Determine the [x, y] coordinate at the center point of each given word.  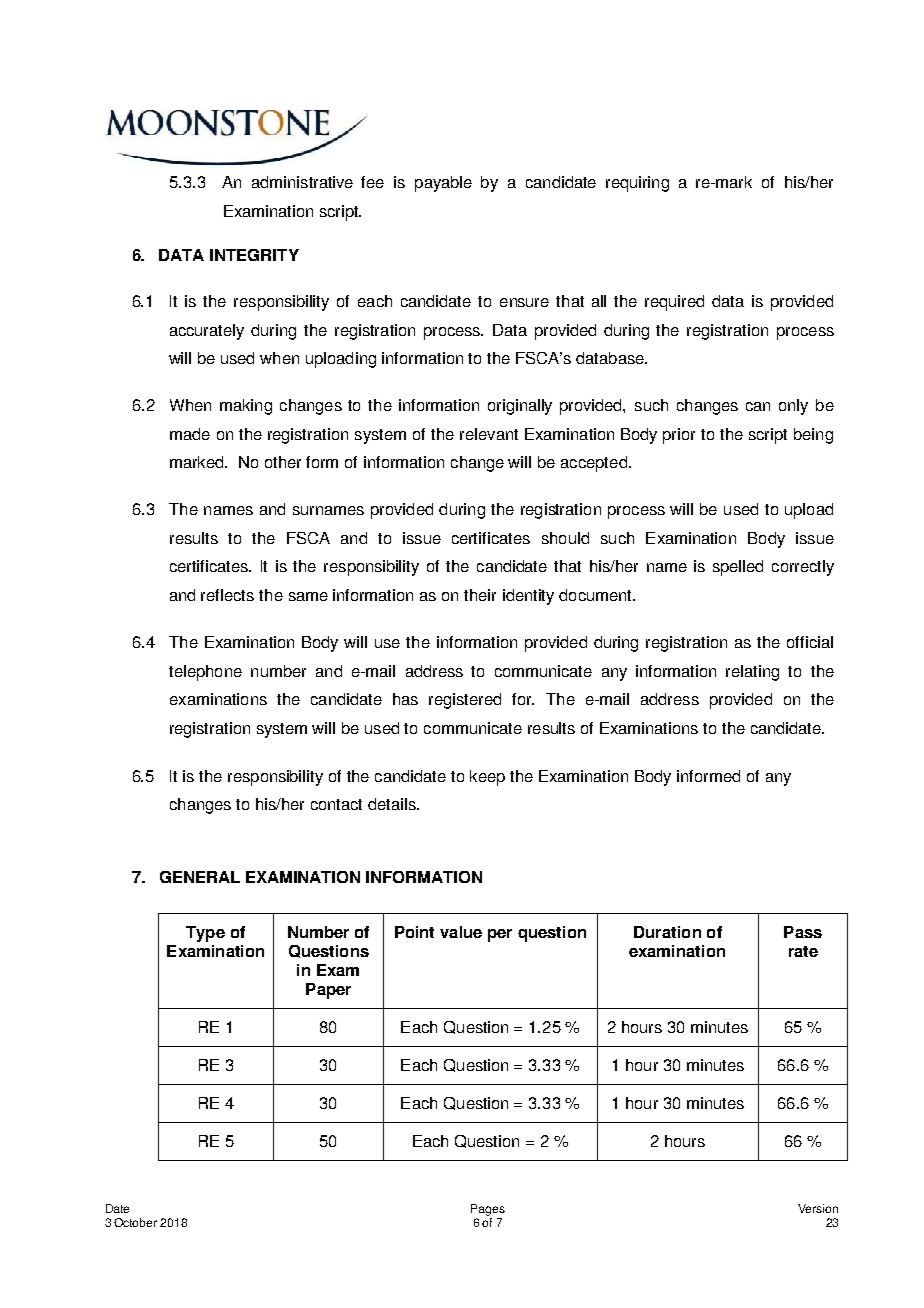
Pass [803, 932]
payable [443, 184]
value [461, 932]
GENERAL [200, 877]
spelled [738, 568]
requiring [637, 184]
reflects [227, 595]
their [480, 595]
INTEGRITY [254, 255]
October [135, 1222]
